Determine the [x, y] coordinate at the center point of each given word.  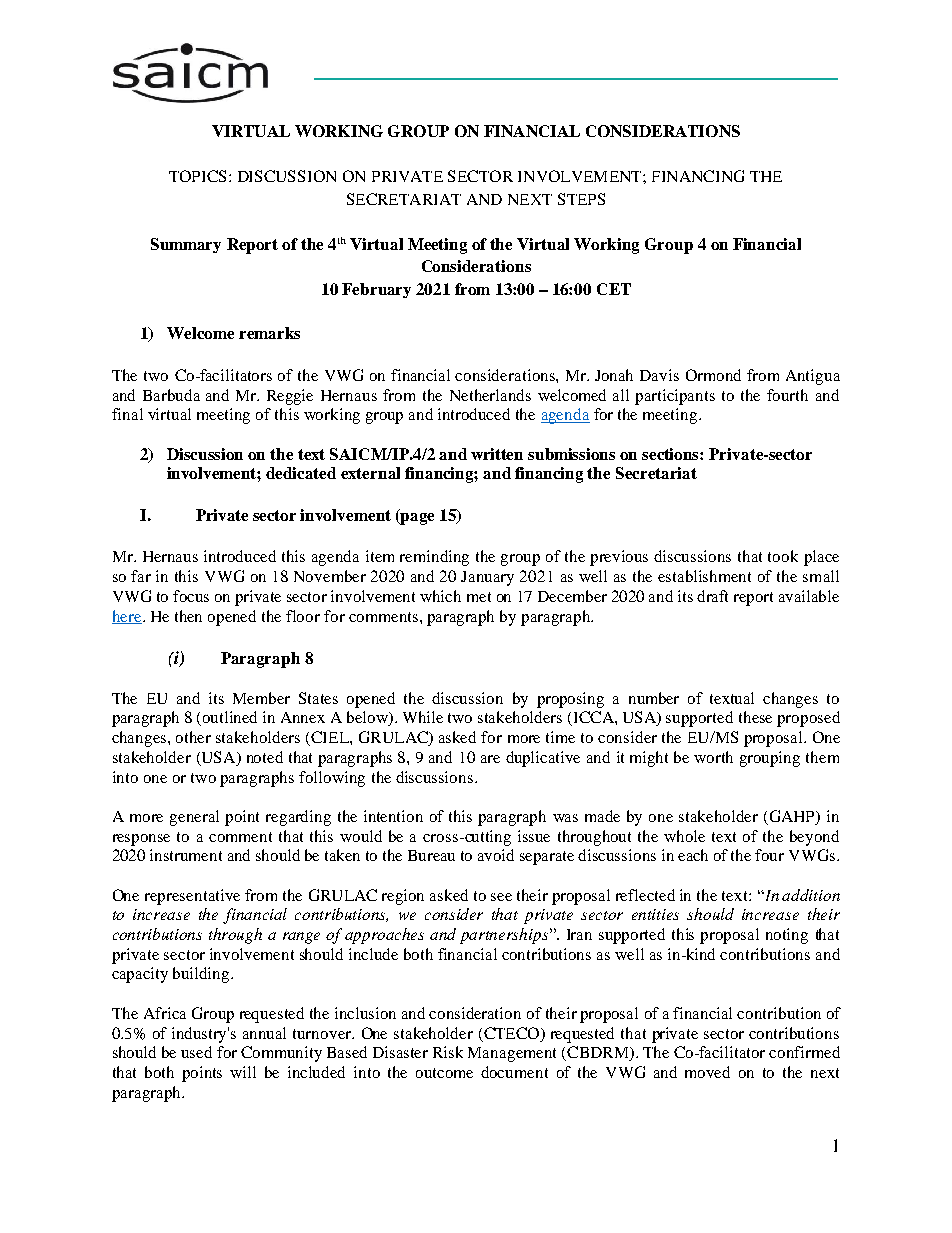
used [196, 1052]
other [193, 737]
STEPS [581, 199]
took [783, 556]
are [490, 759]
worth [713, 757]
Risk [448, 1052]
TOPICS [197, 176]
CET [614, 289]
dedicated [301, 473]
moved [707, 1072]
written [497, 454]
